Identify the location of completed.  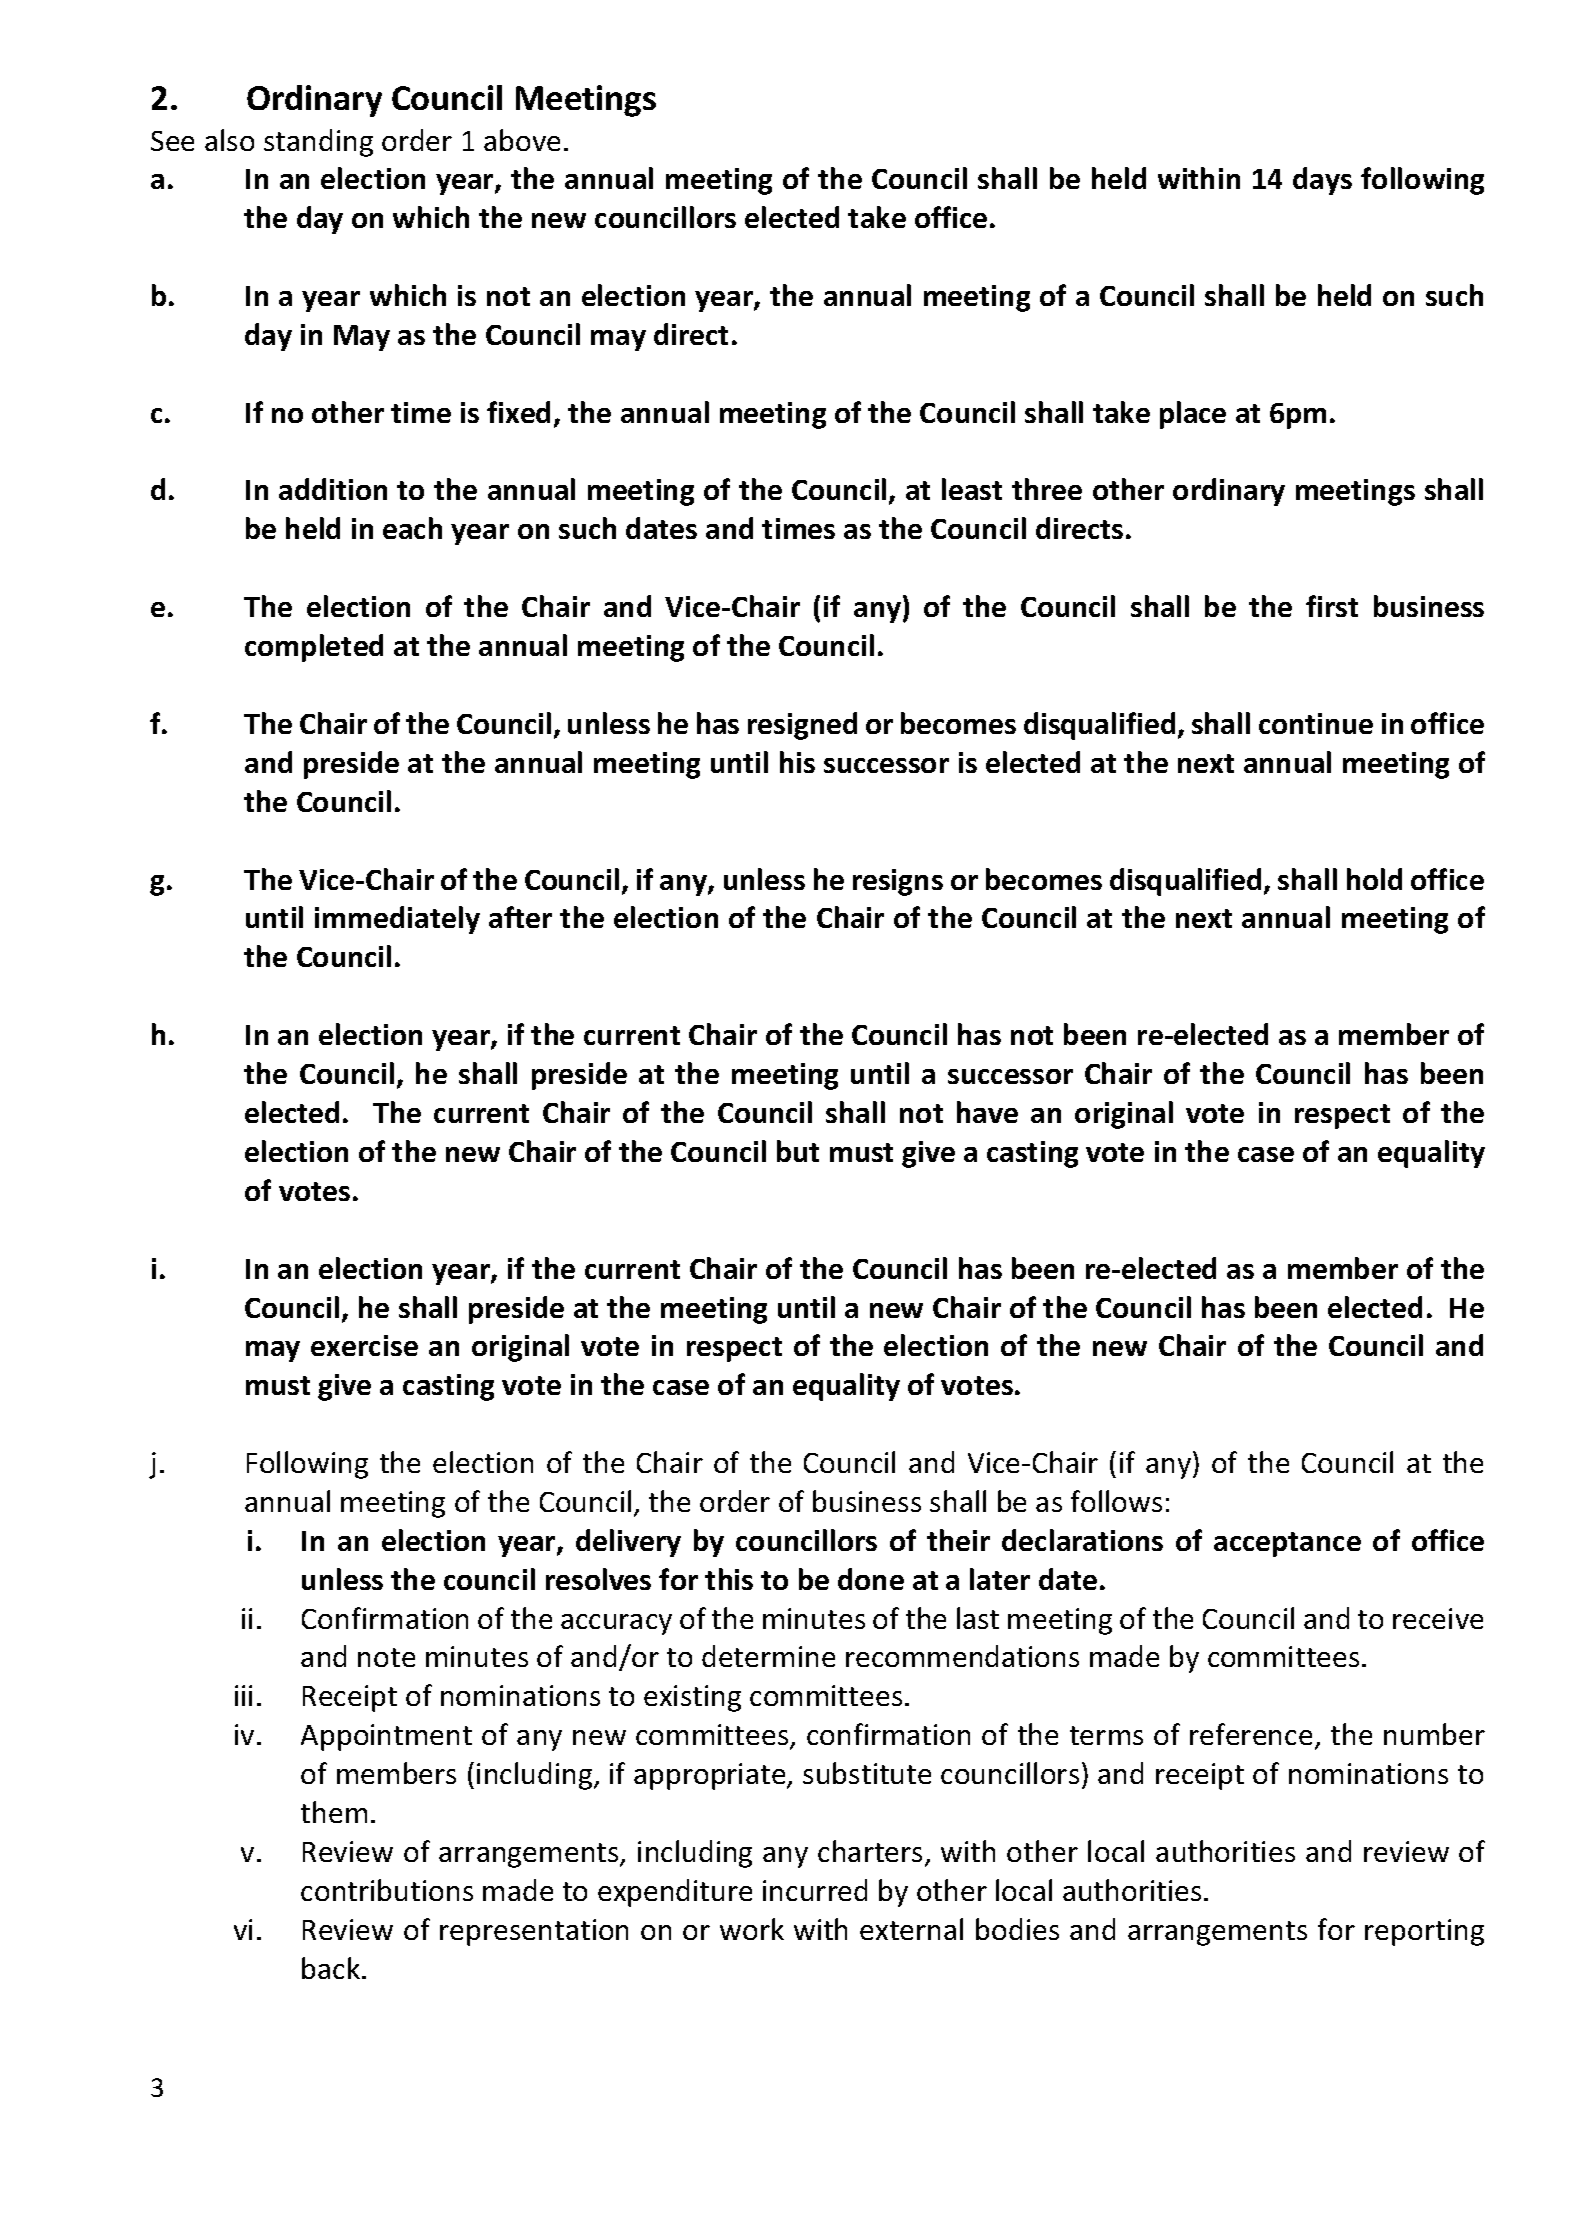
(314, 648).
